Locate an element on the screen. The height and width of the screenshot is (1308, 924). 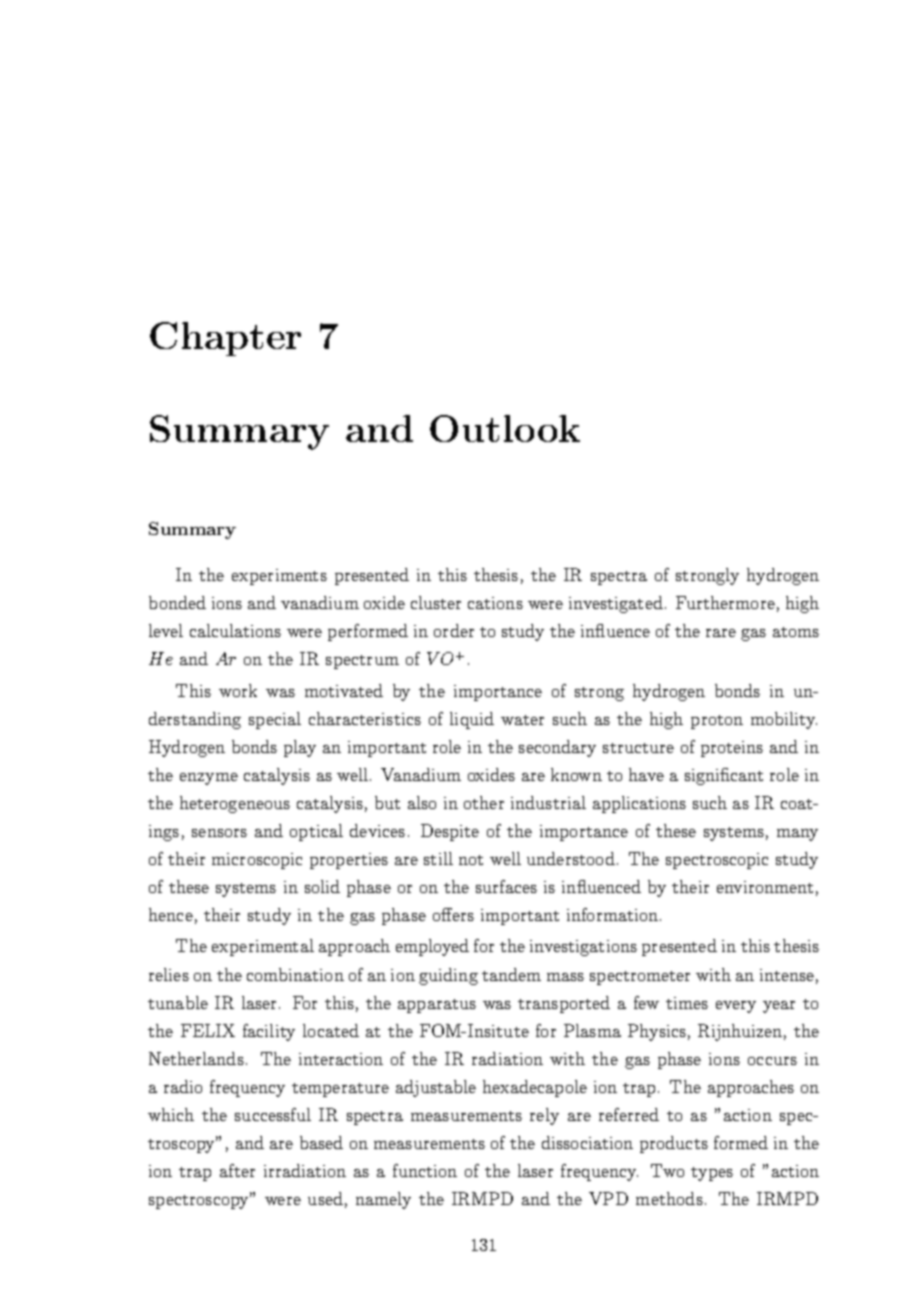
Chapter is located at coordinates (225, 339).
